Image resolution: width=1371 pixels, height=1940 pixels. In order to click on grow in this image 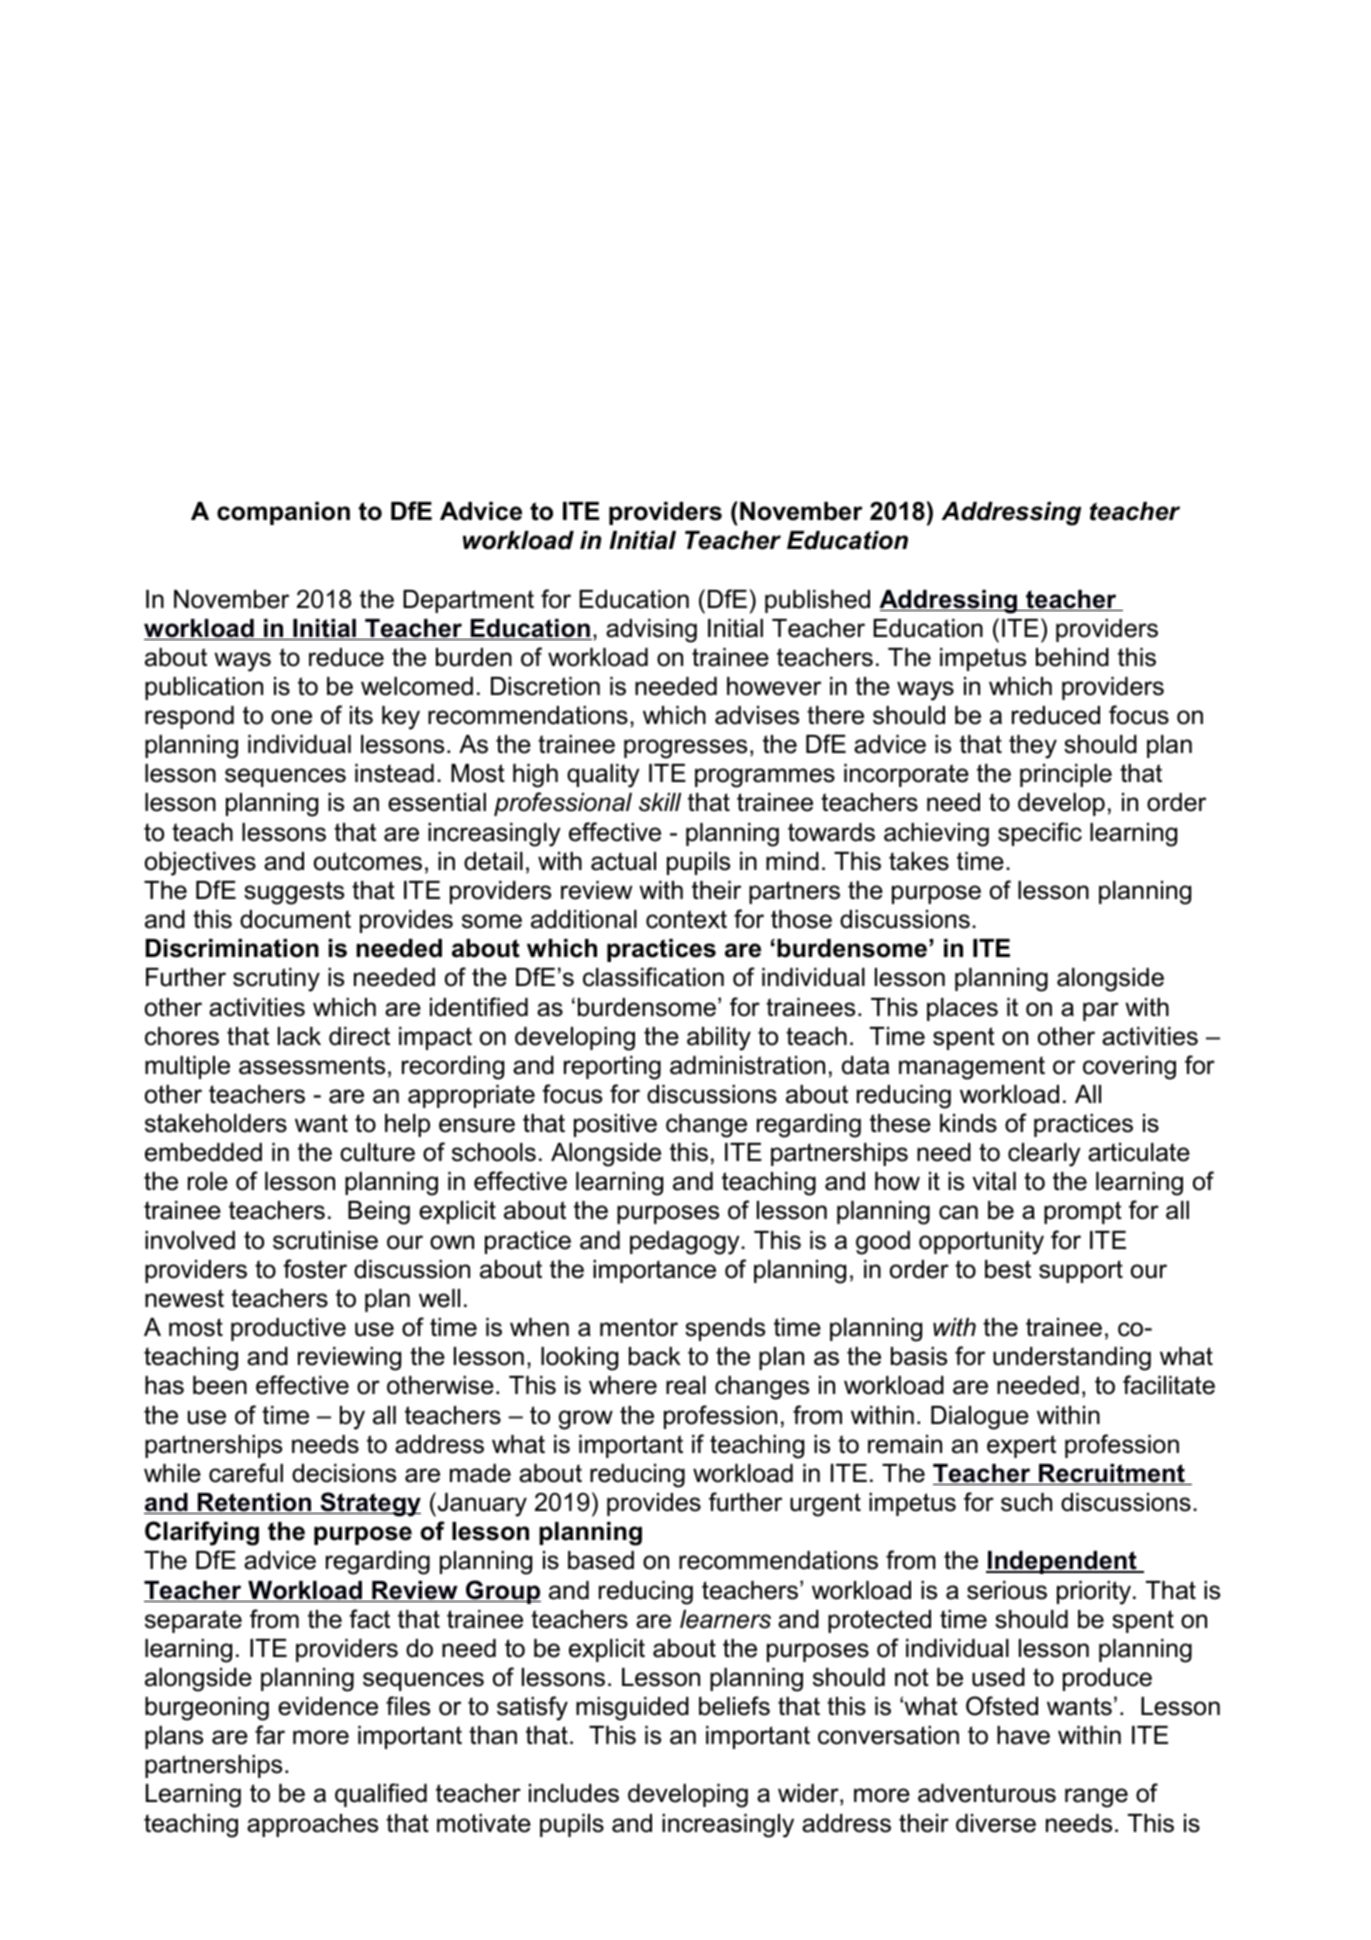, I will do `click(586, 1420)`.
